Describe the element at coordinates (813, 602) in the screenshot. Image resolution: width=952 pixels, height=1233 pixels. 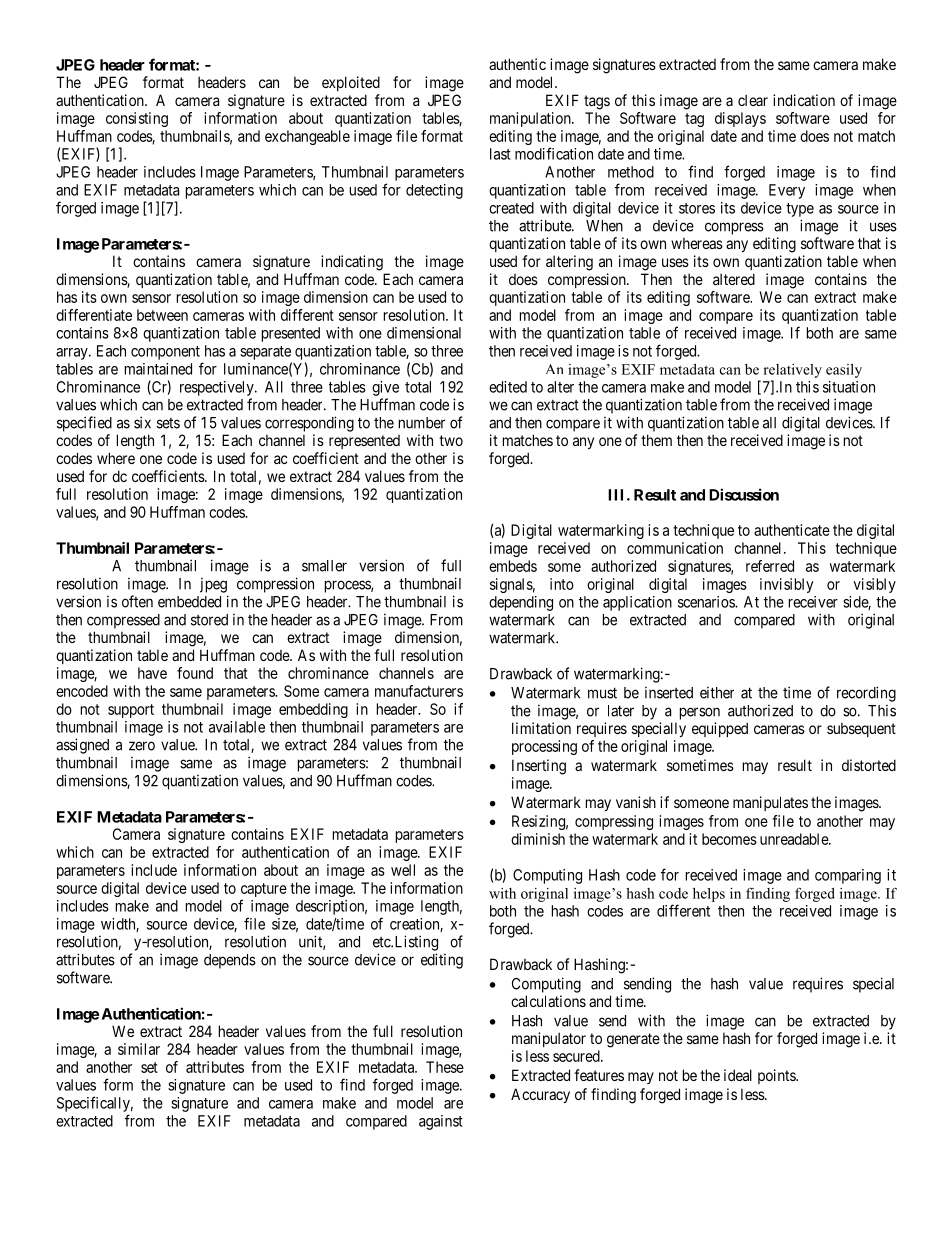
I see `receiver` at that location.
